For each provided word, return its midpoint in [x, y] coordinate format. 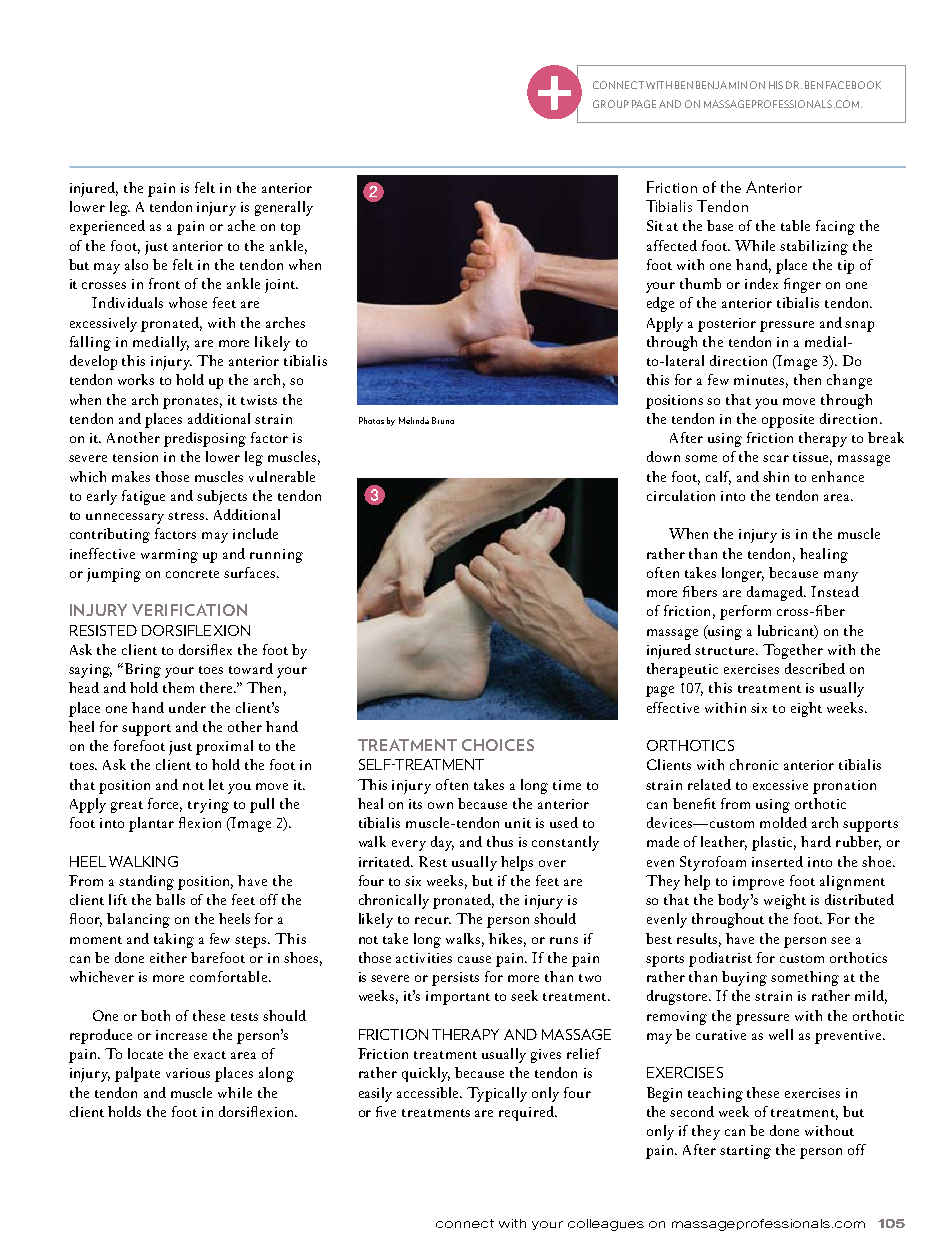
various [188, 1073]
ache [241, 225]
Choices [498, 745]
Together [793, 651]
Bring [143, 670]
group [611, 104]
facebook [853, 85]
